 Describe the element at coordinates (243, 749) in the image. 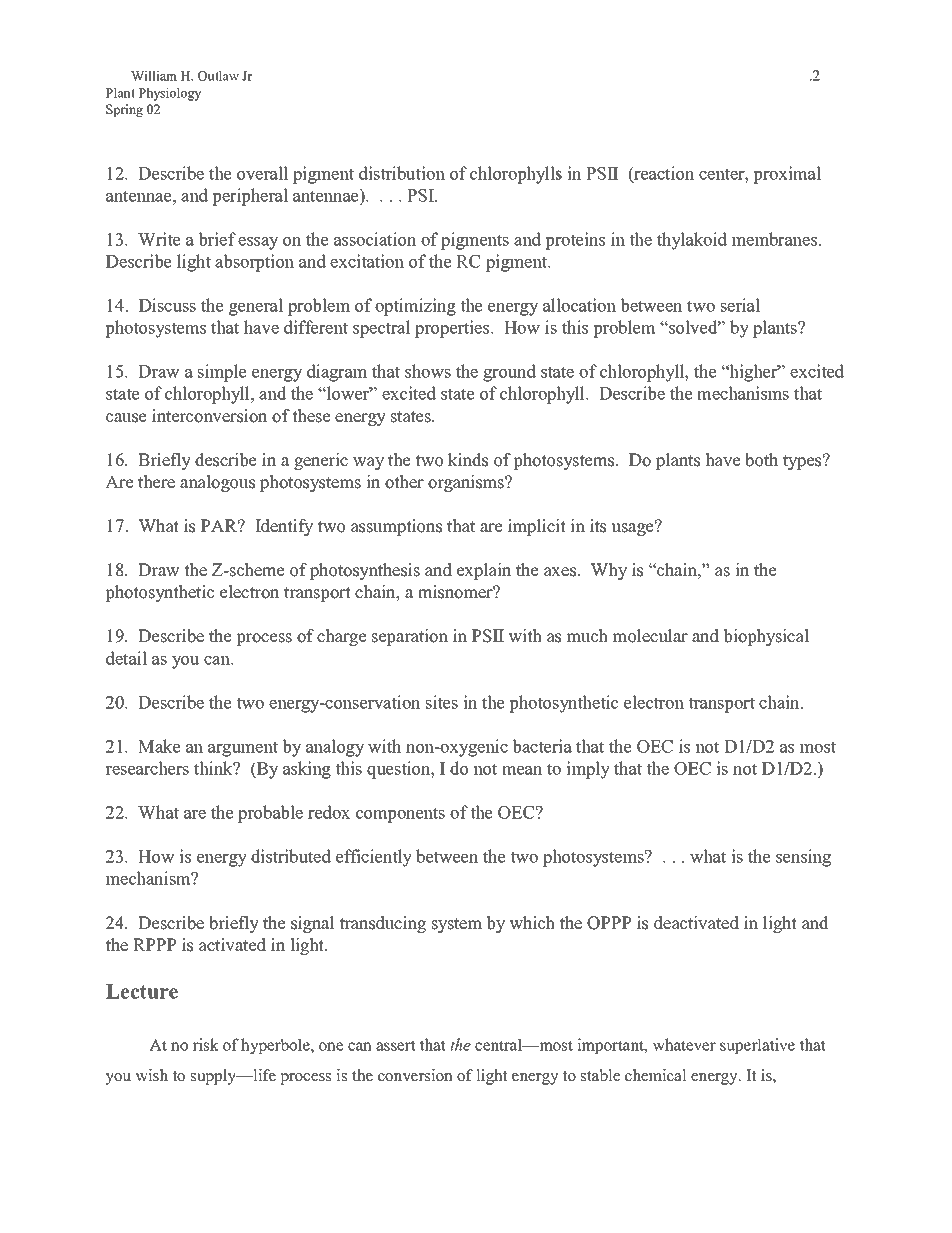

I see `argument` at that location.
